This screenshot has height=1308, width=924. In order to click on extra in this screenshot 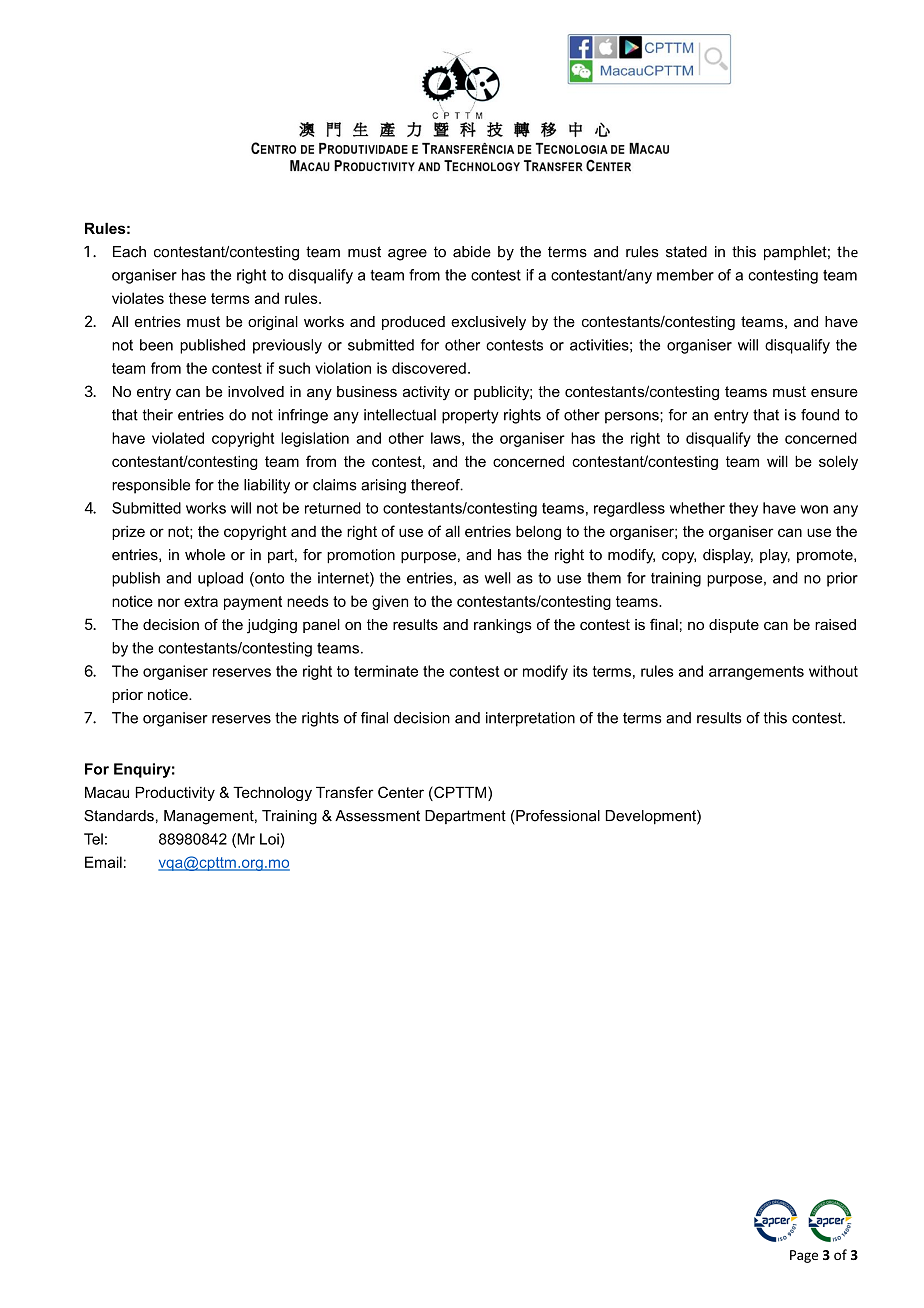, I will do `click(201, 601)`.
